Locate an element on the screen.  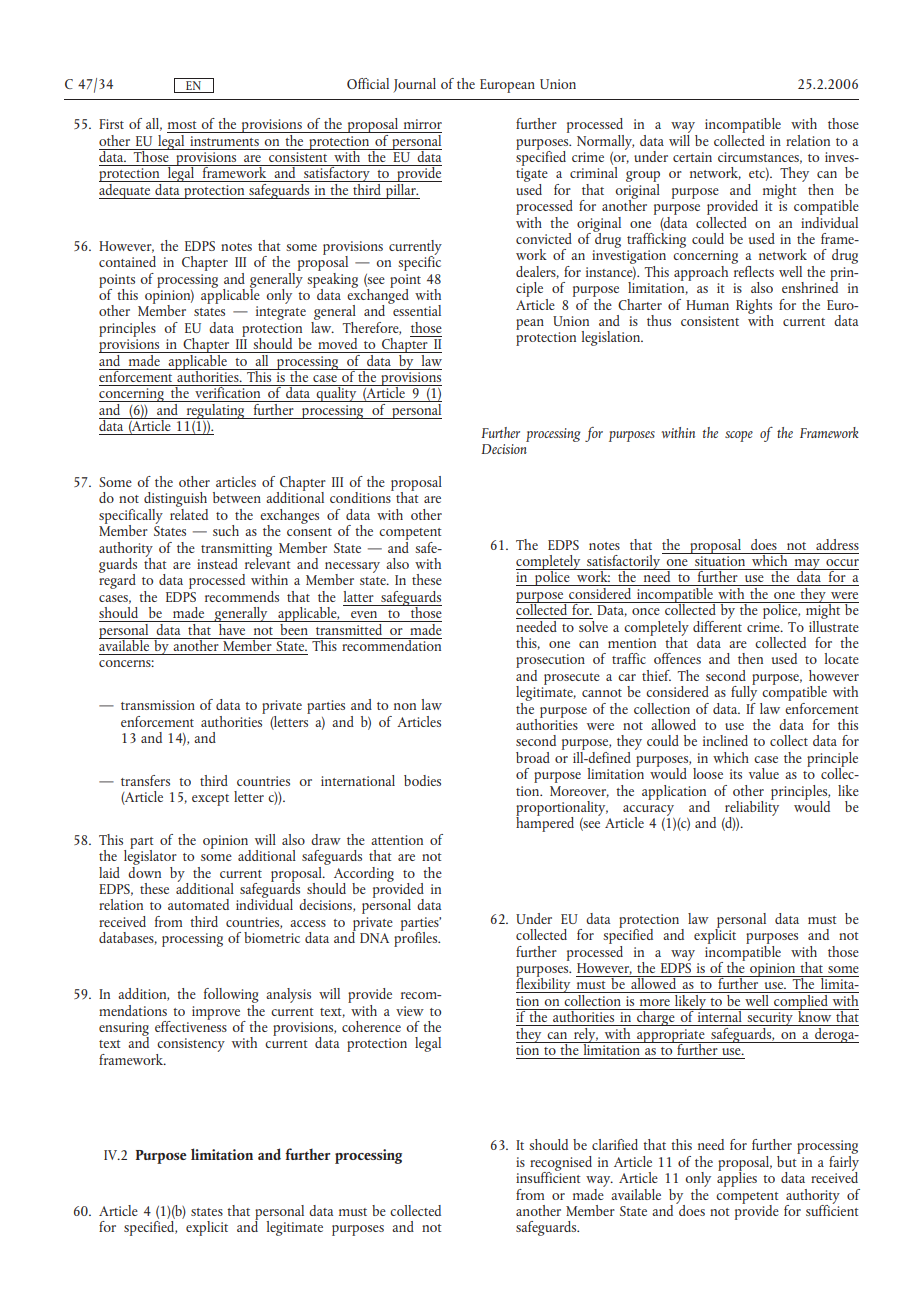
but is located at coordinates (788, 1160).
